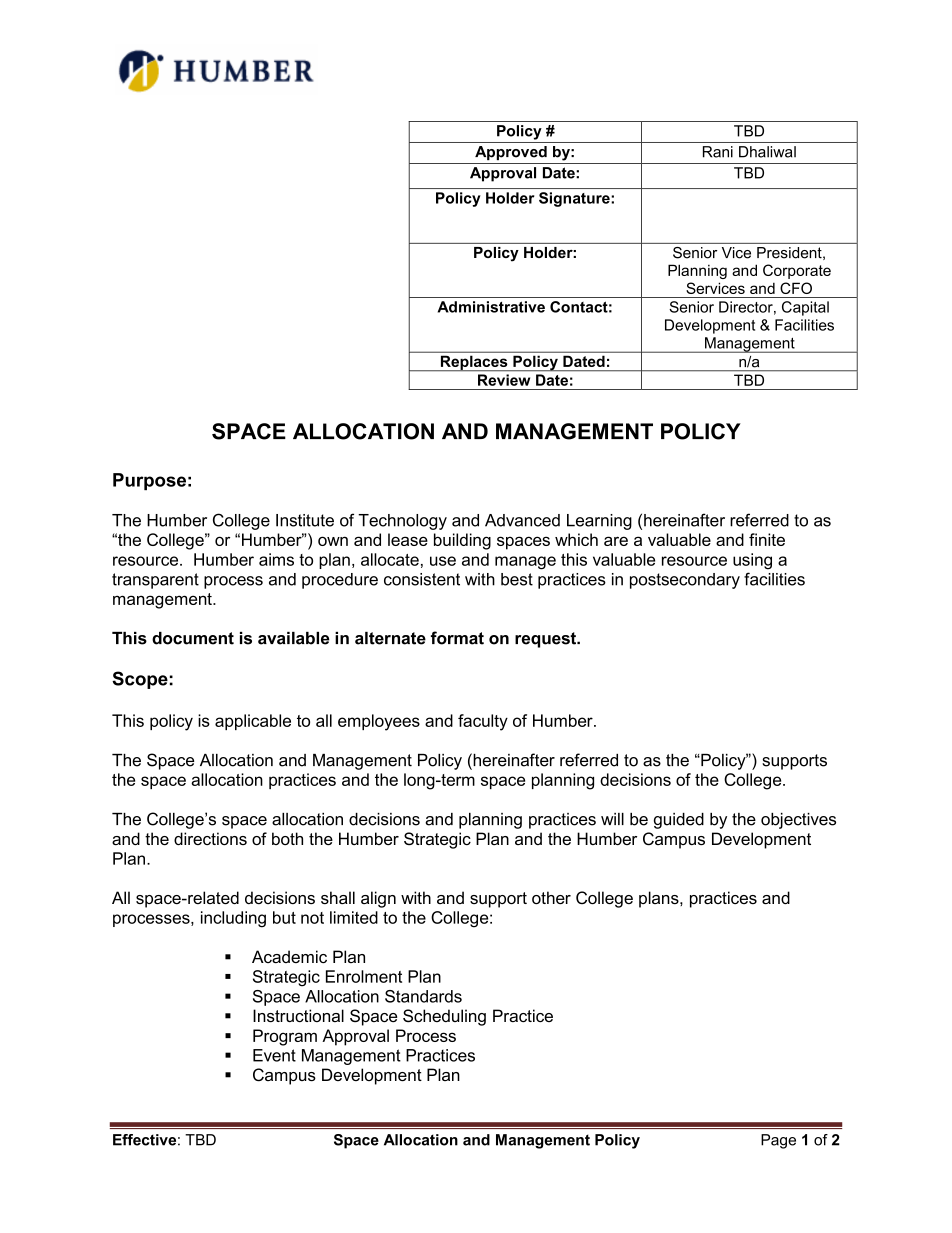 This image has width=952, height=1233. I want to click on Institute, so click(305, 520).
